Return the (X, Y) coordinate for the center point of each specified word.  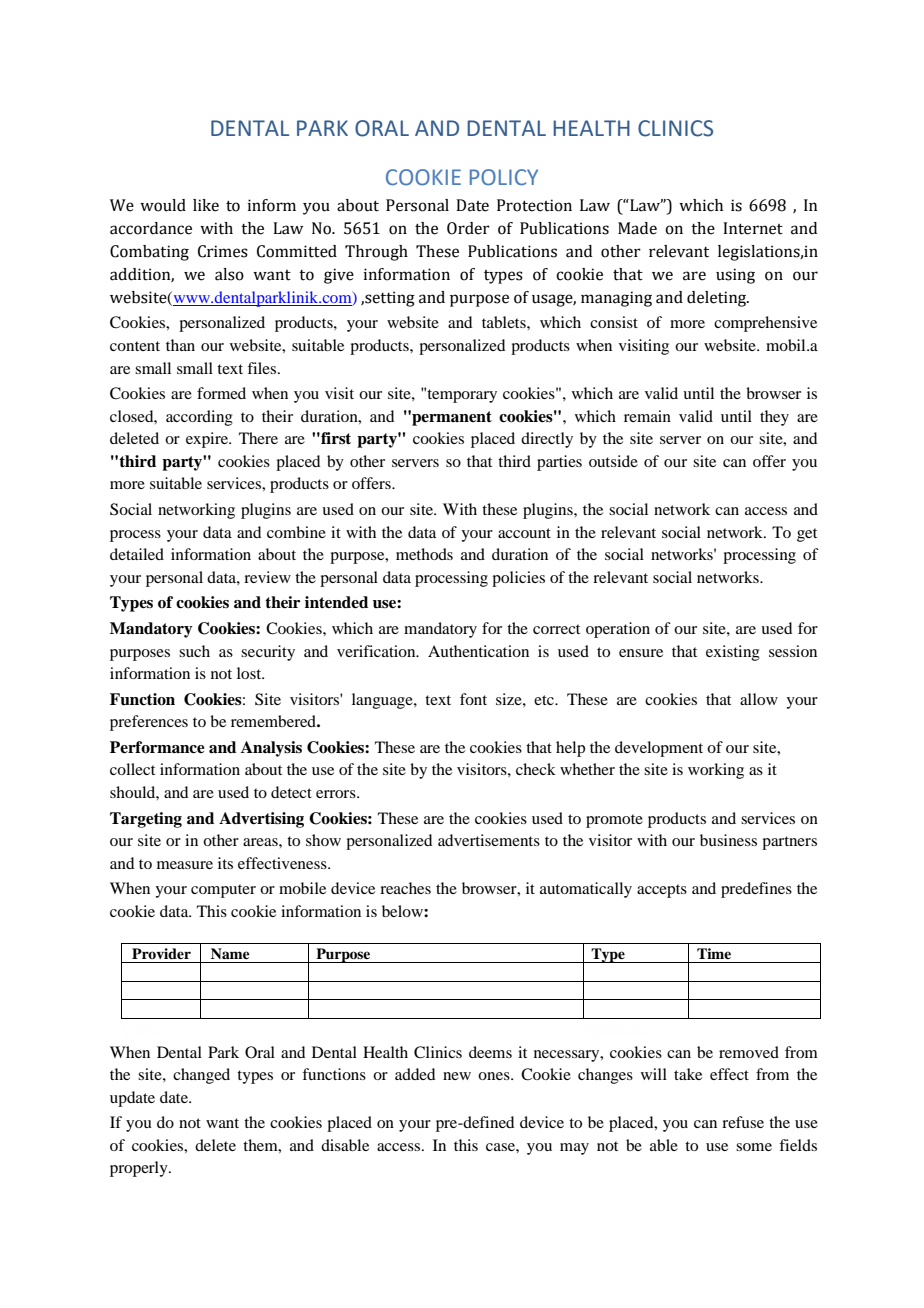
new (457, 1076)
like (206, 205)
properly (140, 1169)
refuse (743, 1122)
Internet (753, 228)
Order (468, 228)
